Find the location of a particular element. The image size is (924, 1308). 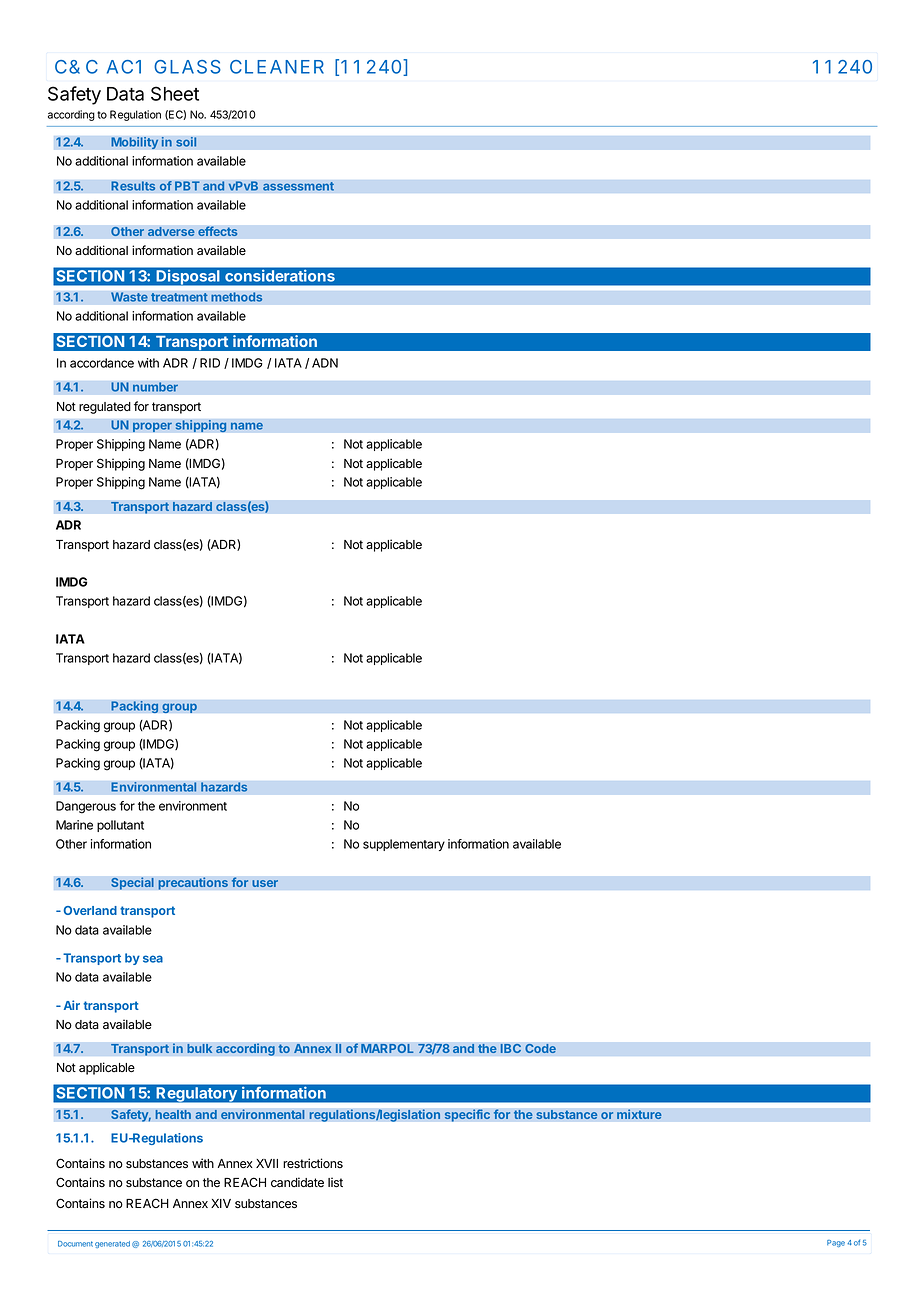

list is located at coordinates (335, 1182).
